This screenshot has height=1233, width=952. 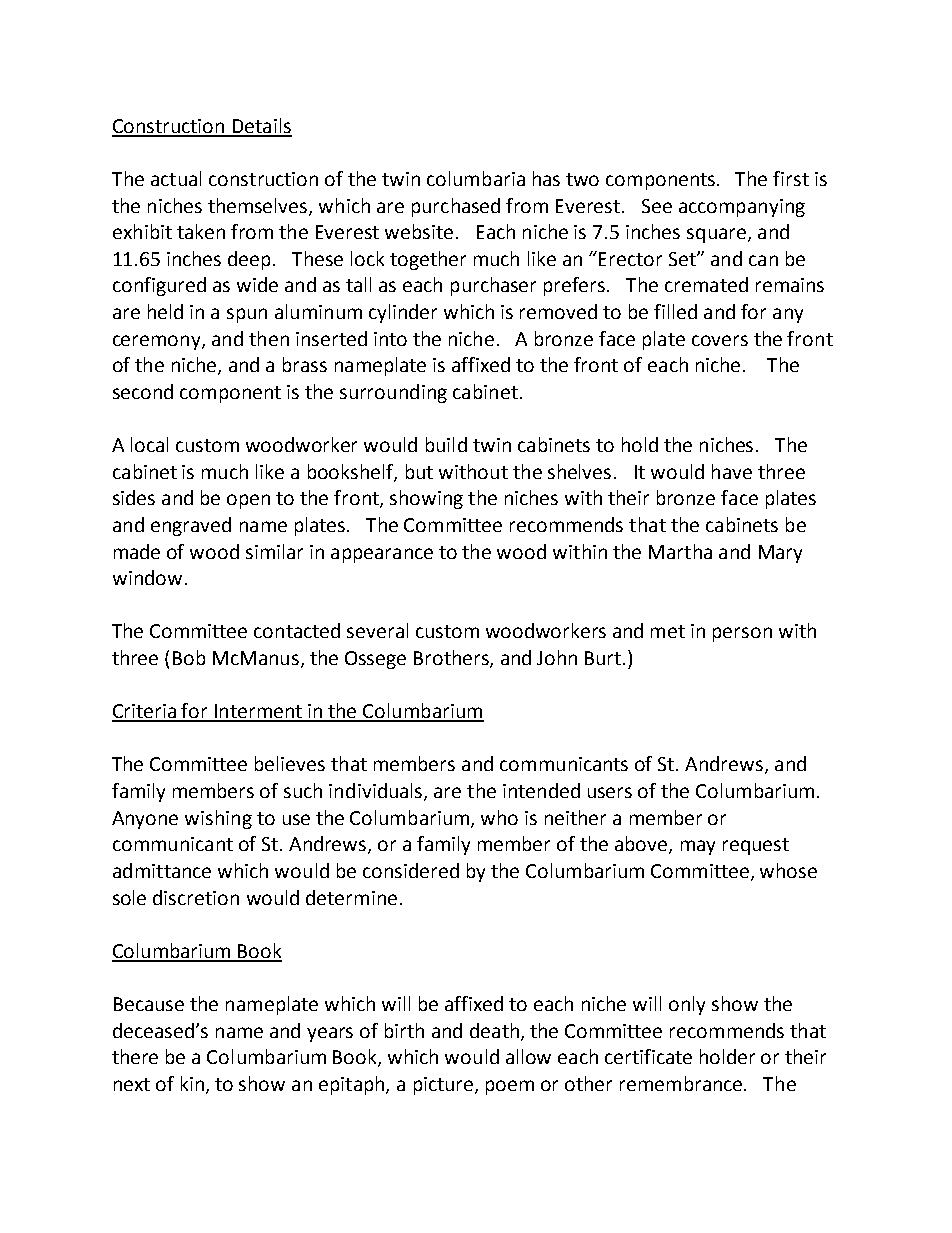 What do you see at coordinates (189, 657) in the screenshot?
I see `Bob` at bounding box center [189, 657].
